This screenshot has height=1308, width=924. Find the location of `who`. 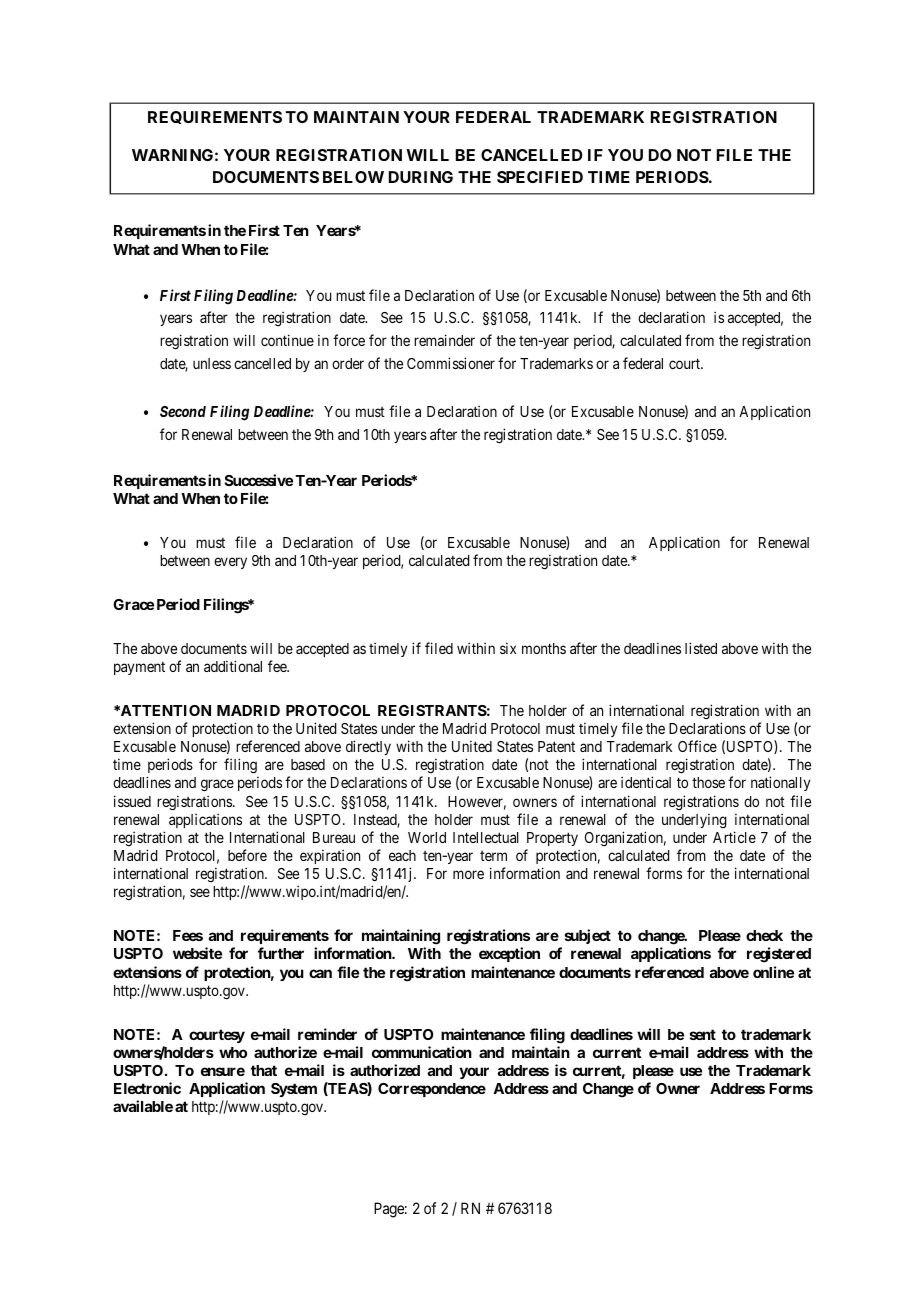

who is located at coordinates (233, 1052).
